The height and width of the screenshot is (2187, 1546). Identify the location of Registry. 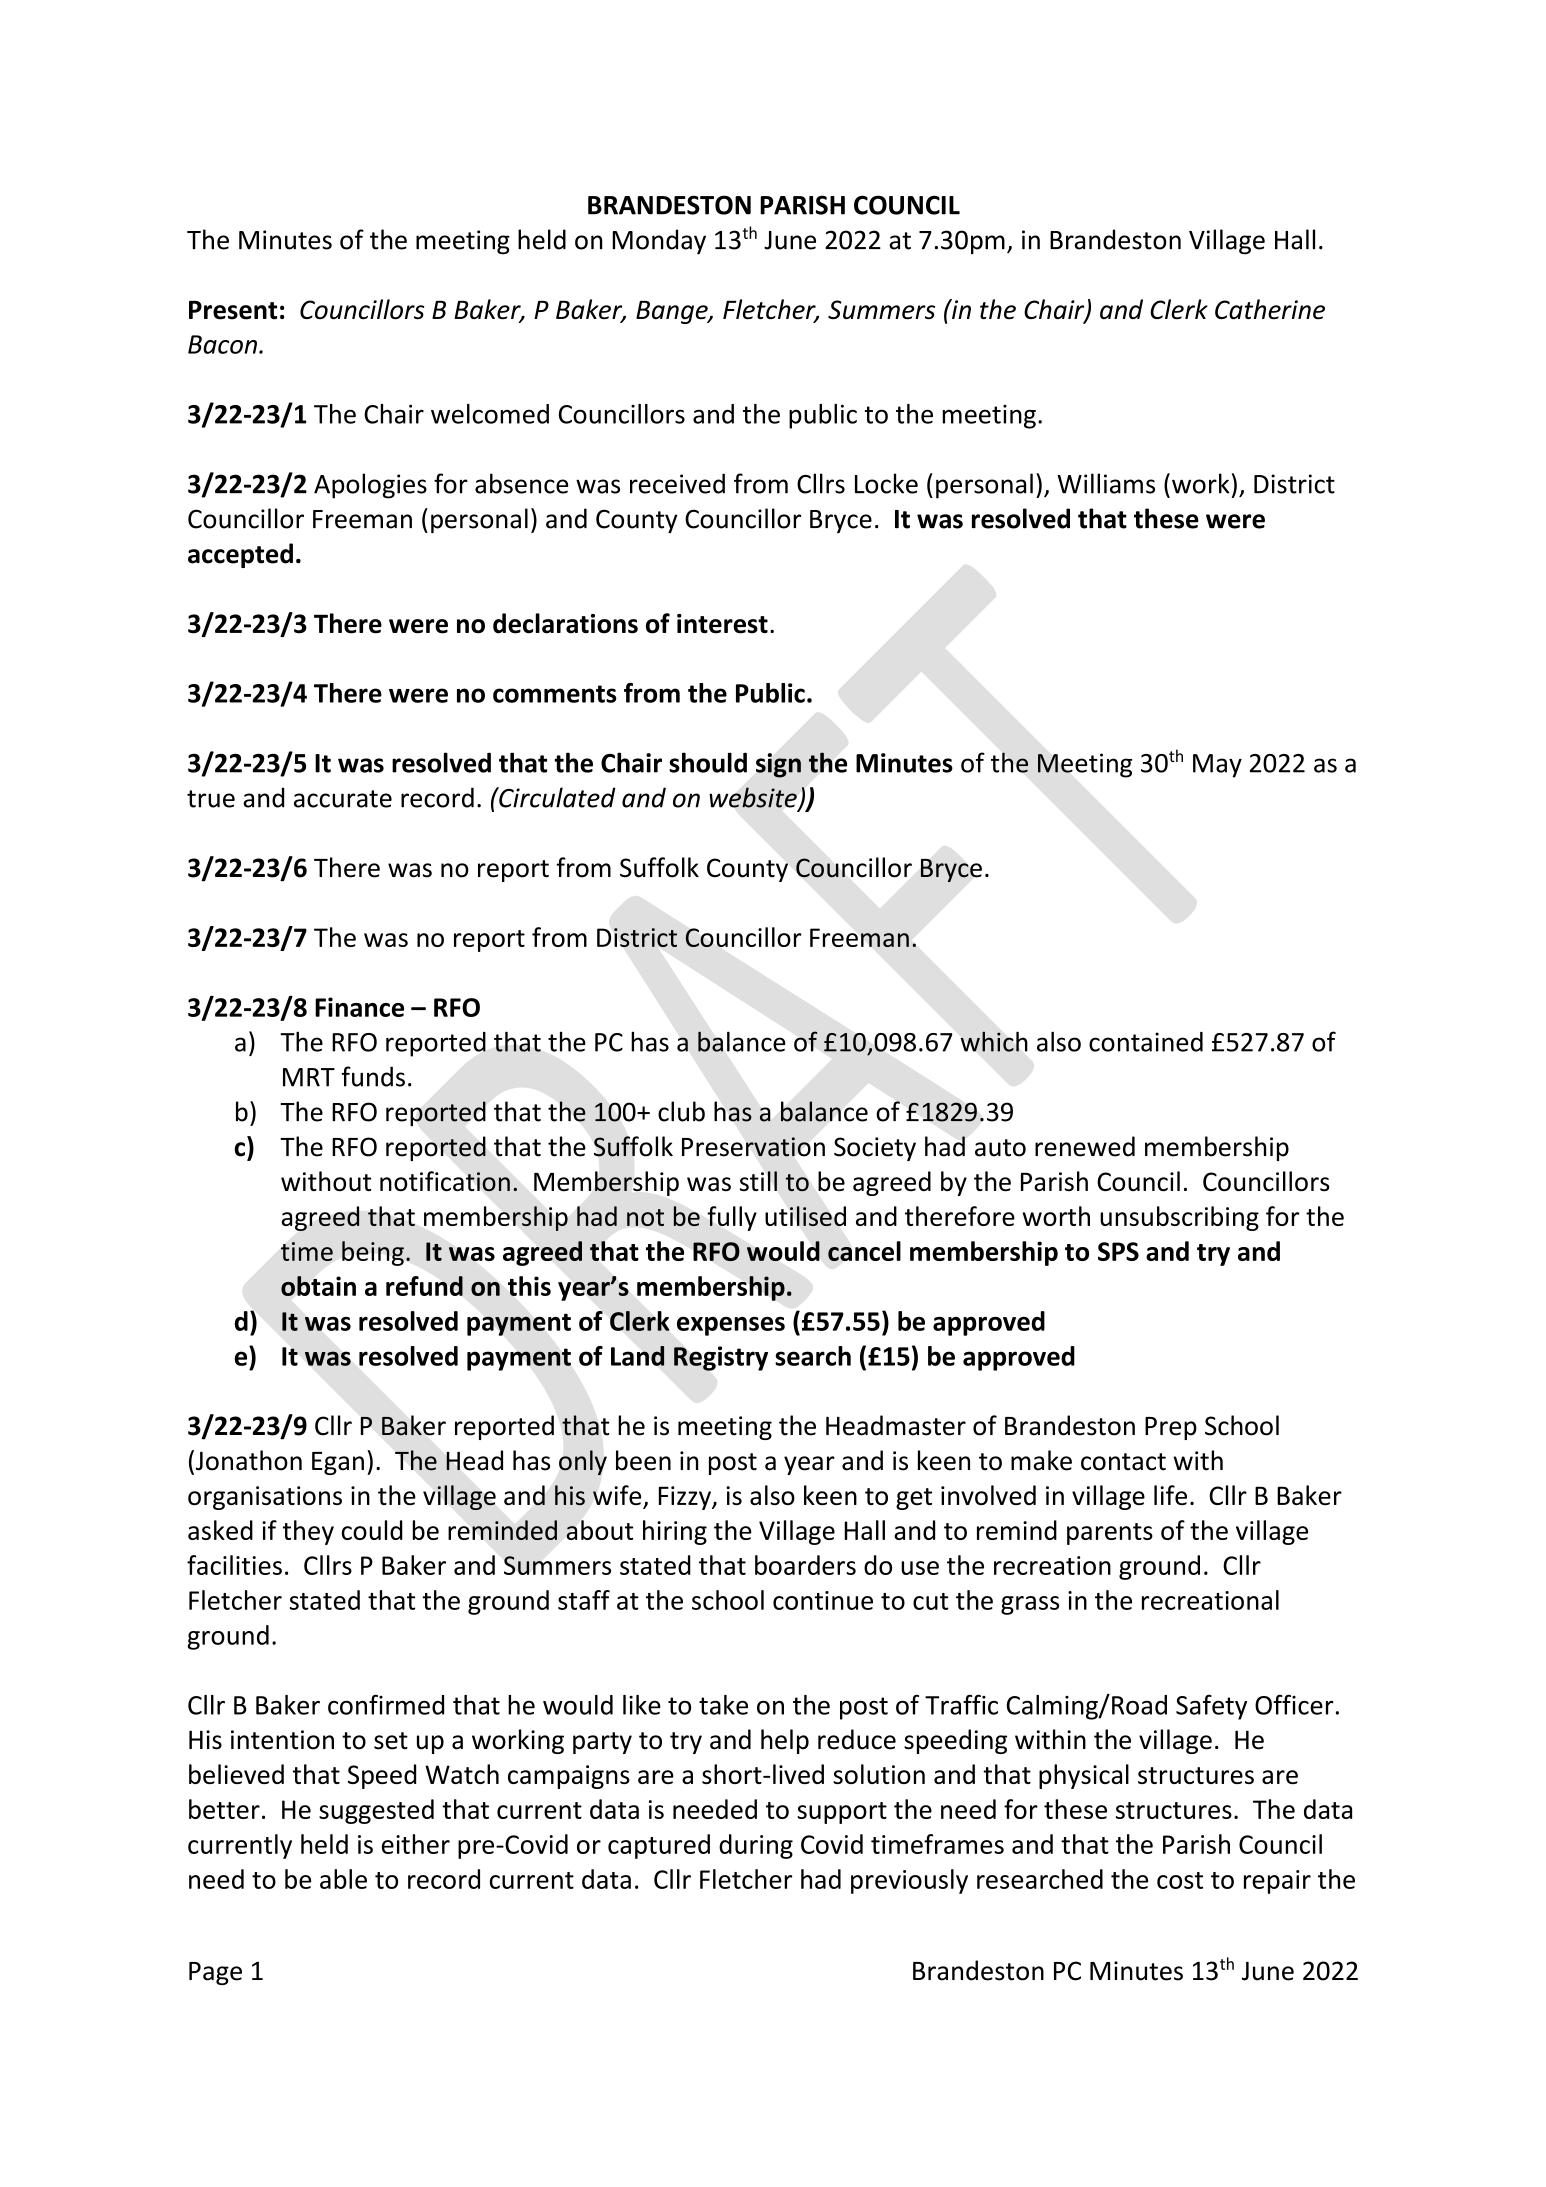
(721, 1358).
